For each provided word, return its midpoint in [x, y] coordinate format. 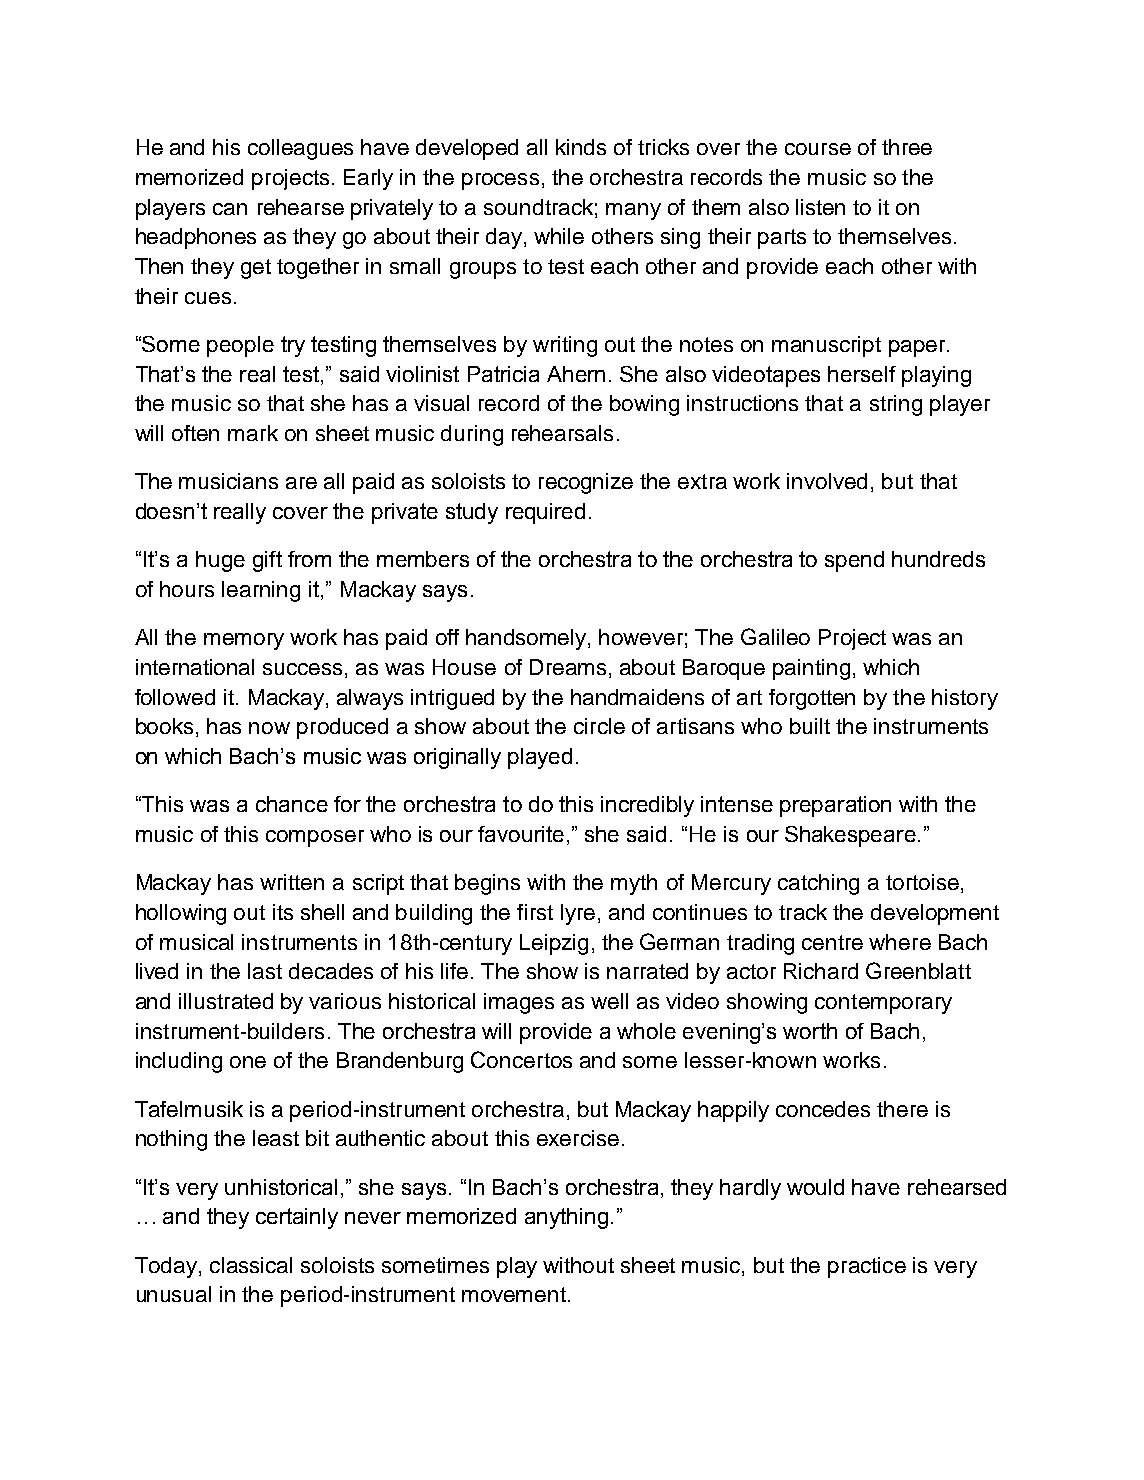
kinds [581, 147]
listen [820, 207]
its [283, 912]
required [545, 513]
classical [251, 1265]
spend [854, 561]
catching [818, 884]
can [230, 209]
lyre [578, 914]
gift [267, 561]
